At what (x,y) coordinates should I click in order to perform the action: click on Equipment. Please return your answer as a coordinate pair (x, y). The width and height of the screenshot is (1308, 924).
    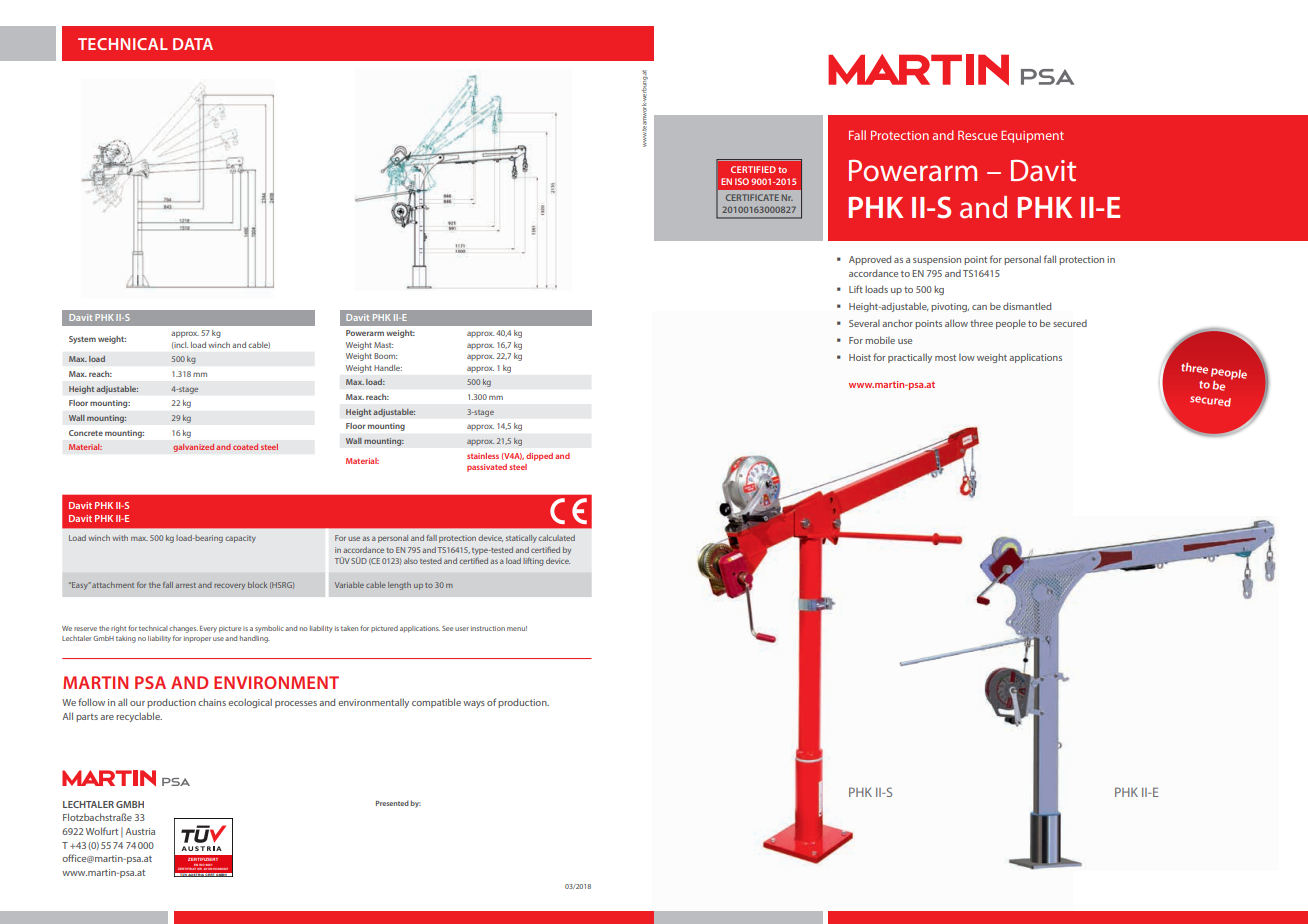
    Looking at the image, I should click on (1032, 137).
